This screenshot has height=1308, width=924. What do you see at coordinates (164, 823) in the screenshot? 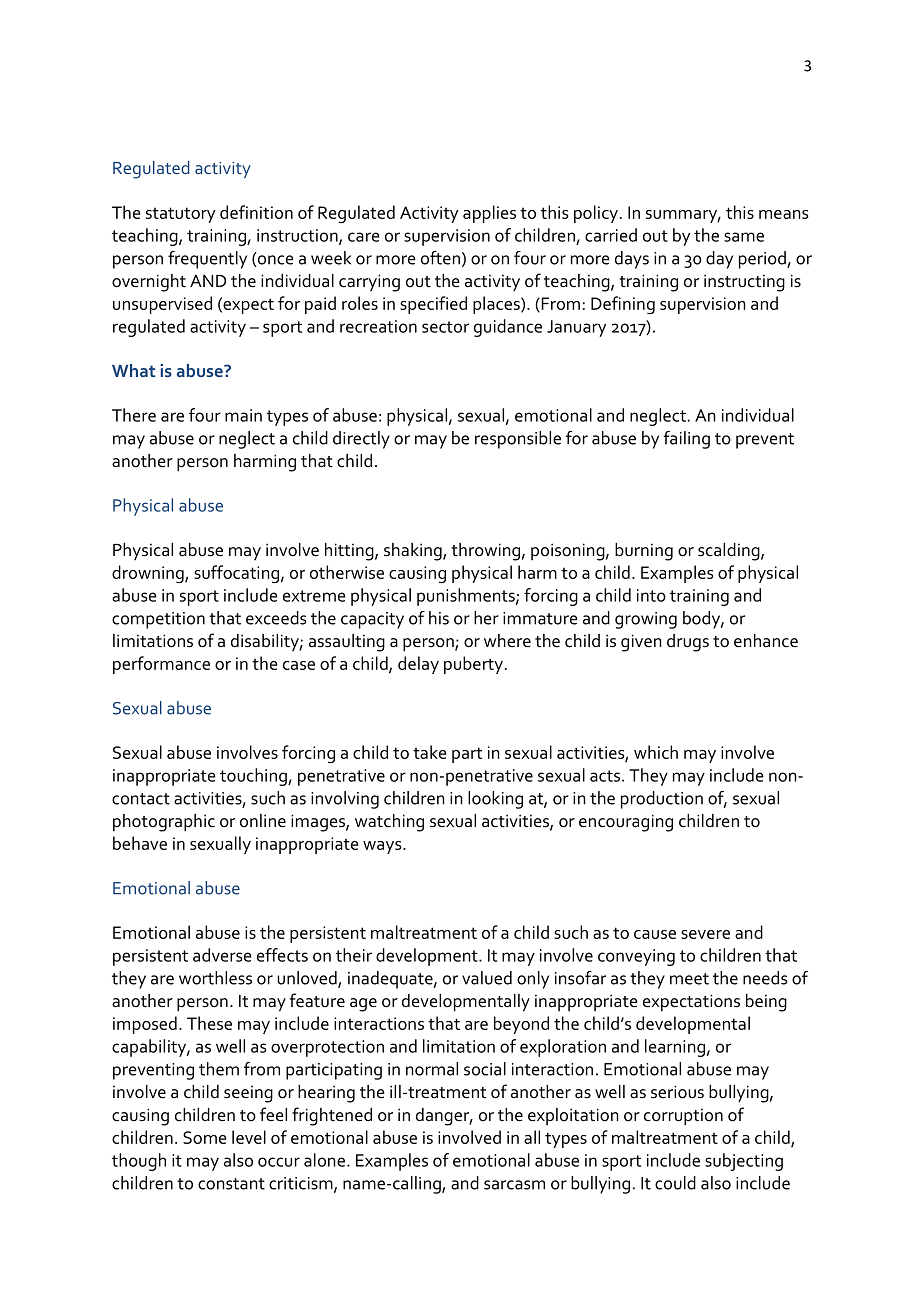
I see `photographic` at bounding box center [164, 823].
